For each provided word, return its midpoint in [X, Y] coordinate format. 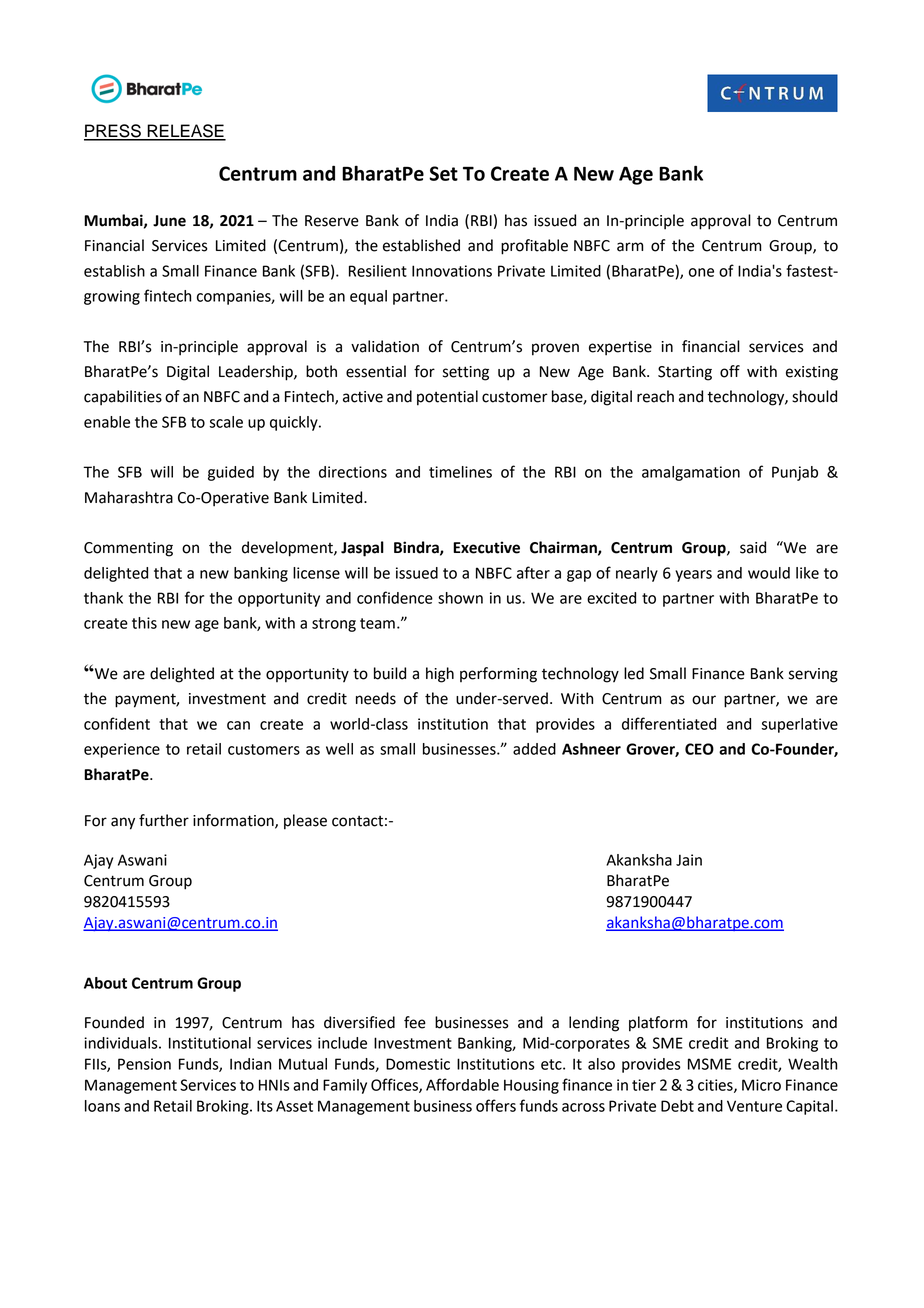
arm [630, 247]
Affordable [462, 1084]
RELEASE [185, 132]
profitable [534, 247]
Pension [144, 1064]
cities [716, 1086]
